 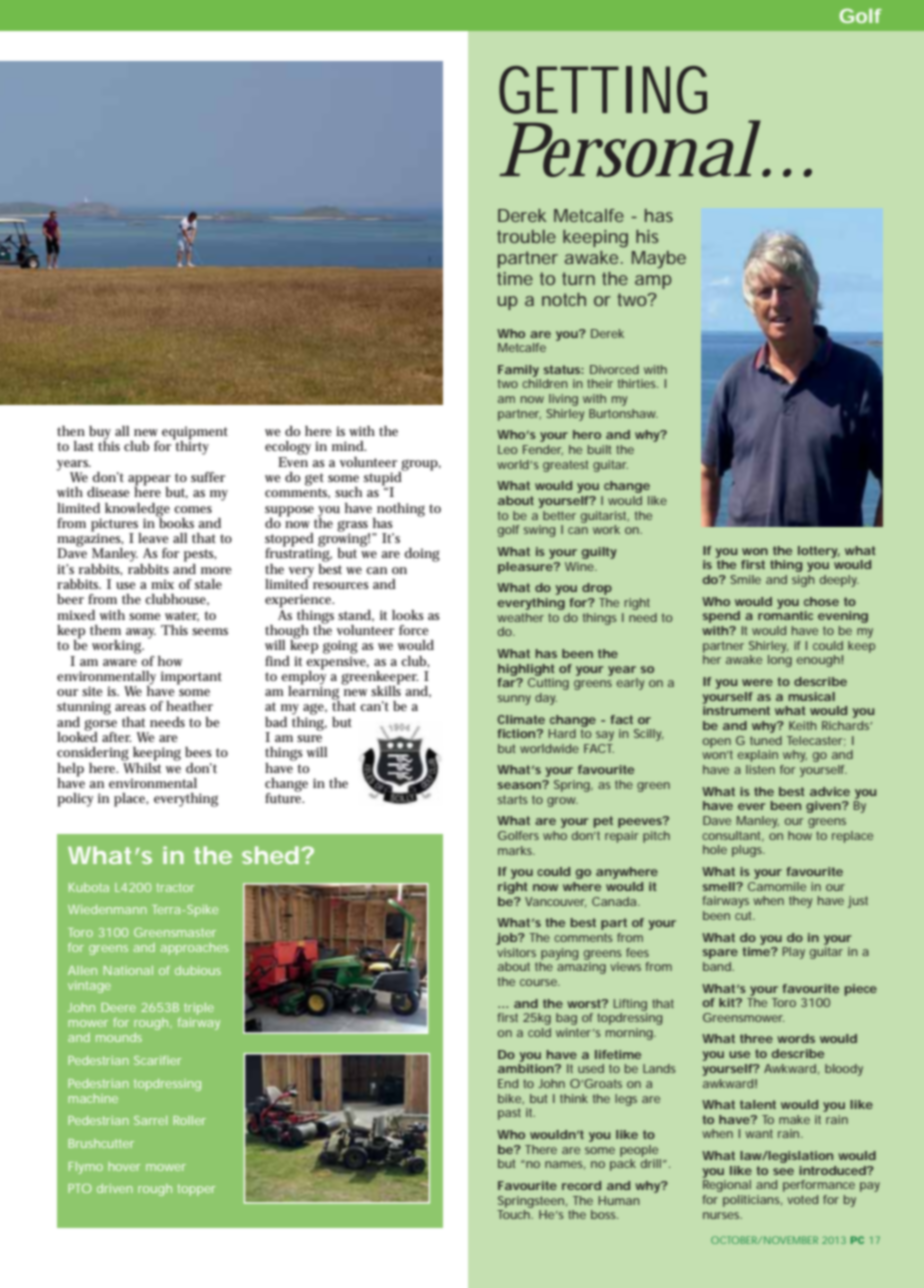 I want to click on away, so click(x=141, y=633).
